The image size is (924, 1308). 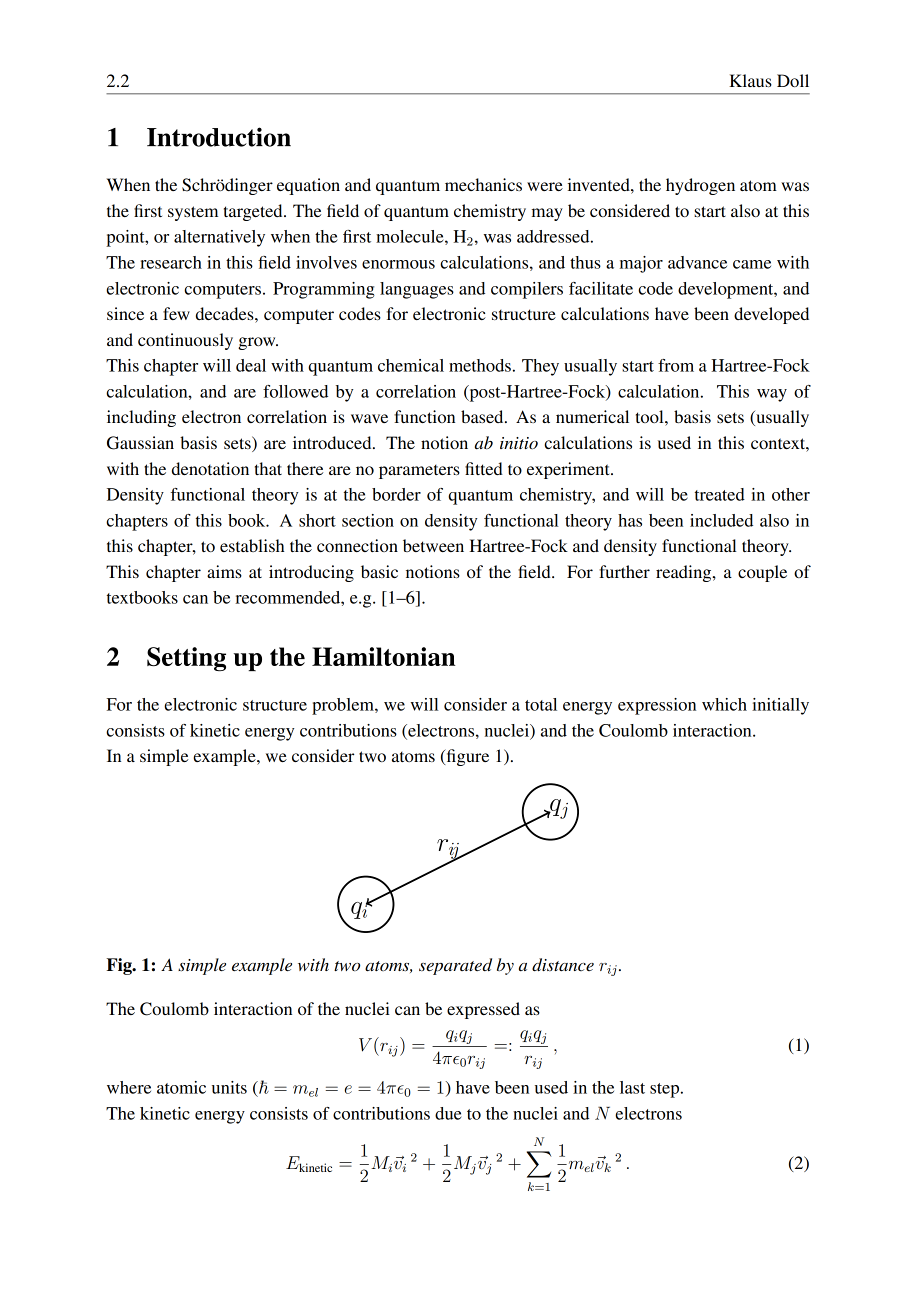 I want to click on due, so click(x=448, y=1113).
